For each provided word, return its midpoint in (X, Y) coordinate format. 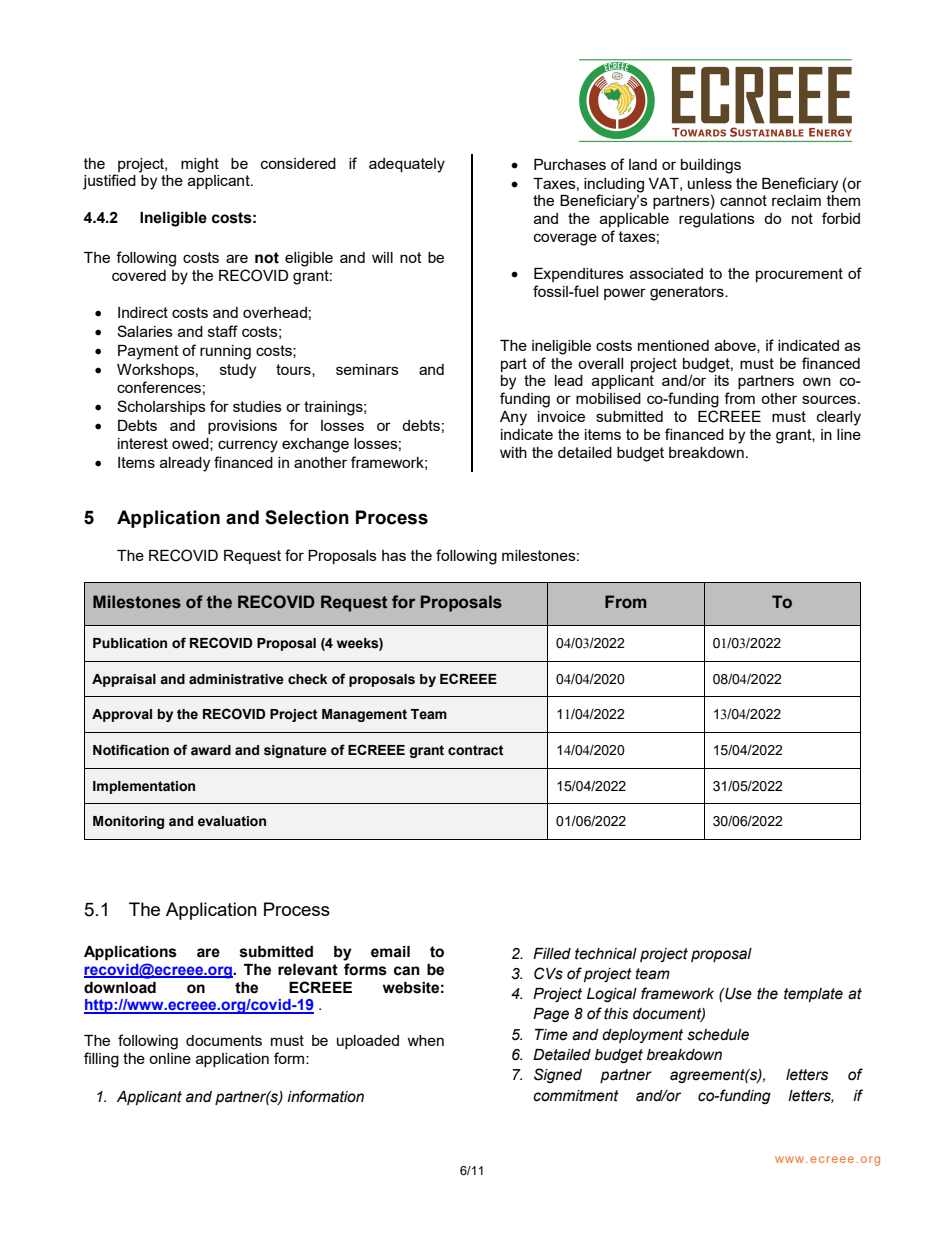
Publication (130, 643)
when (425, 1040)
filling (101, 1060)
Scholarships (161, 407)
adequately (407, 165)
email (390, 952)
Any (513, 418)
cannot (743, 200)
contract (476, 750)
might (200, 165)
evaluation (232, 821)
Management (364, 715)
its (722, 380)
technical (606, 954)
